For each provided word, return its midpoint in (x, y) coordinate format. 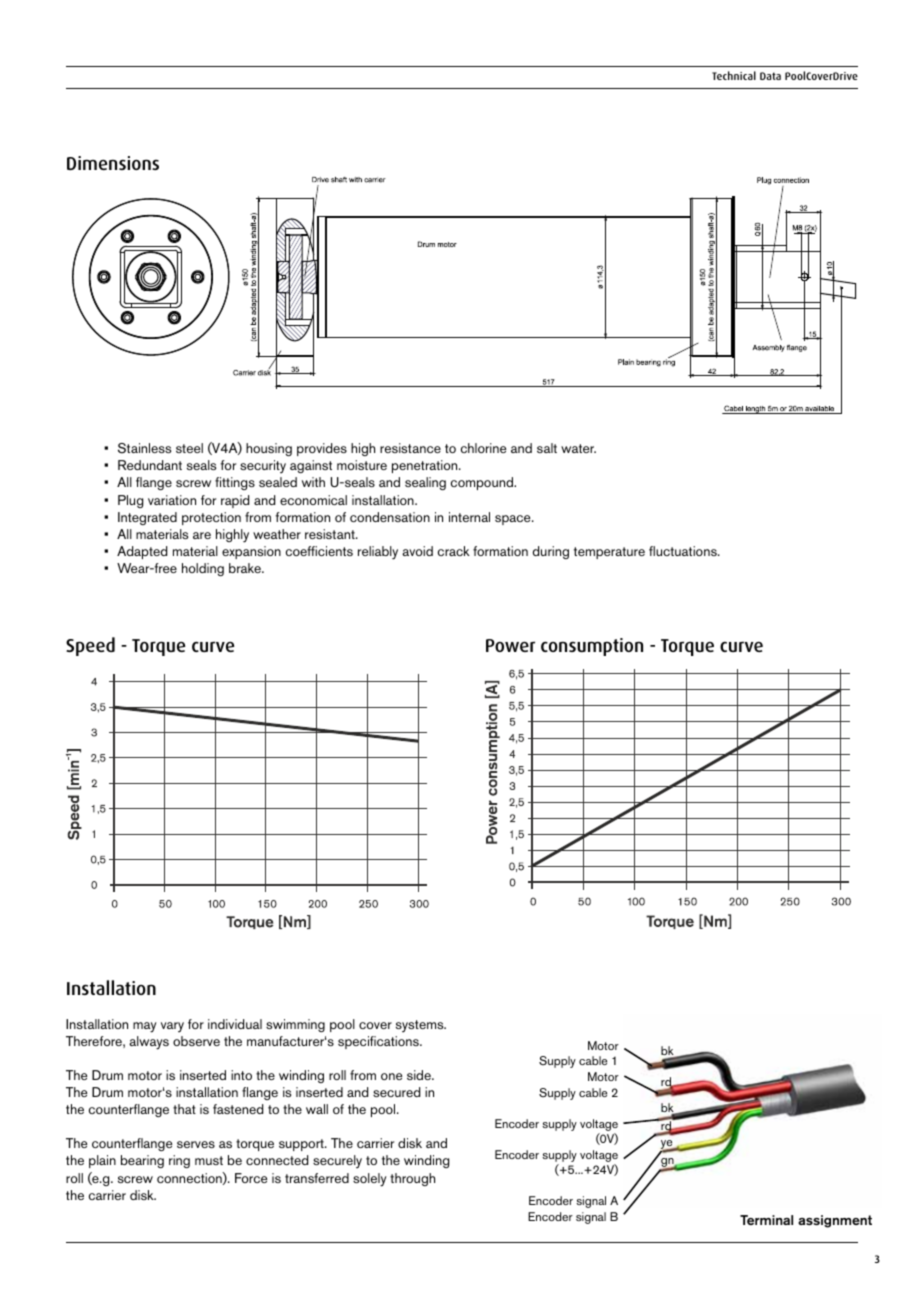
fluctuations (684, 551)
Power (510, 645)
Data (770, 76)
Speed (90, 646)
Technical (734, 75)
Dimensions (113, 163)
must (209, 1160)
